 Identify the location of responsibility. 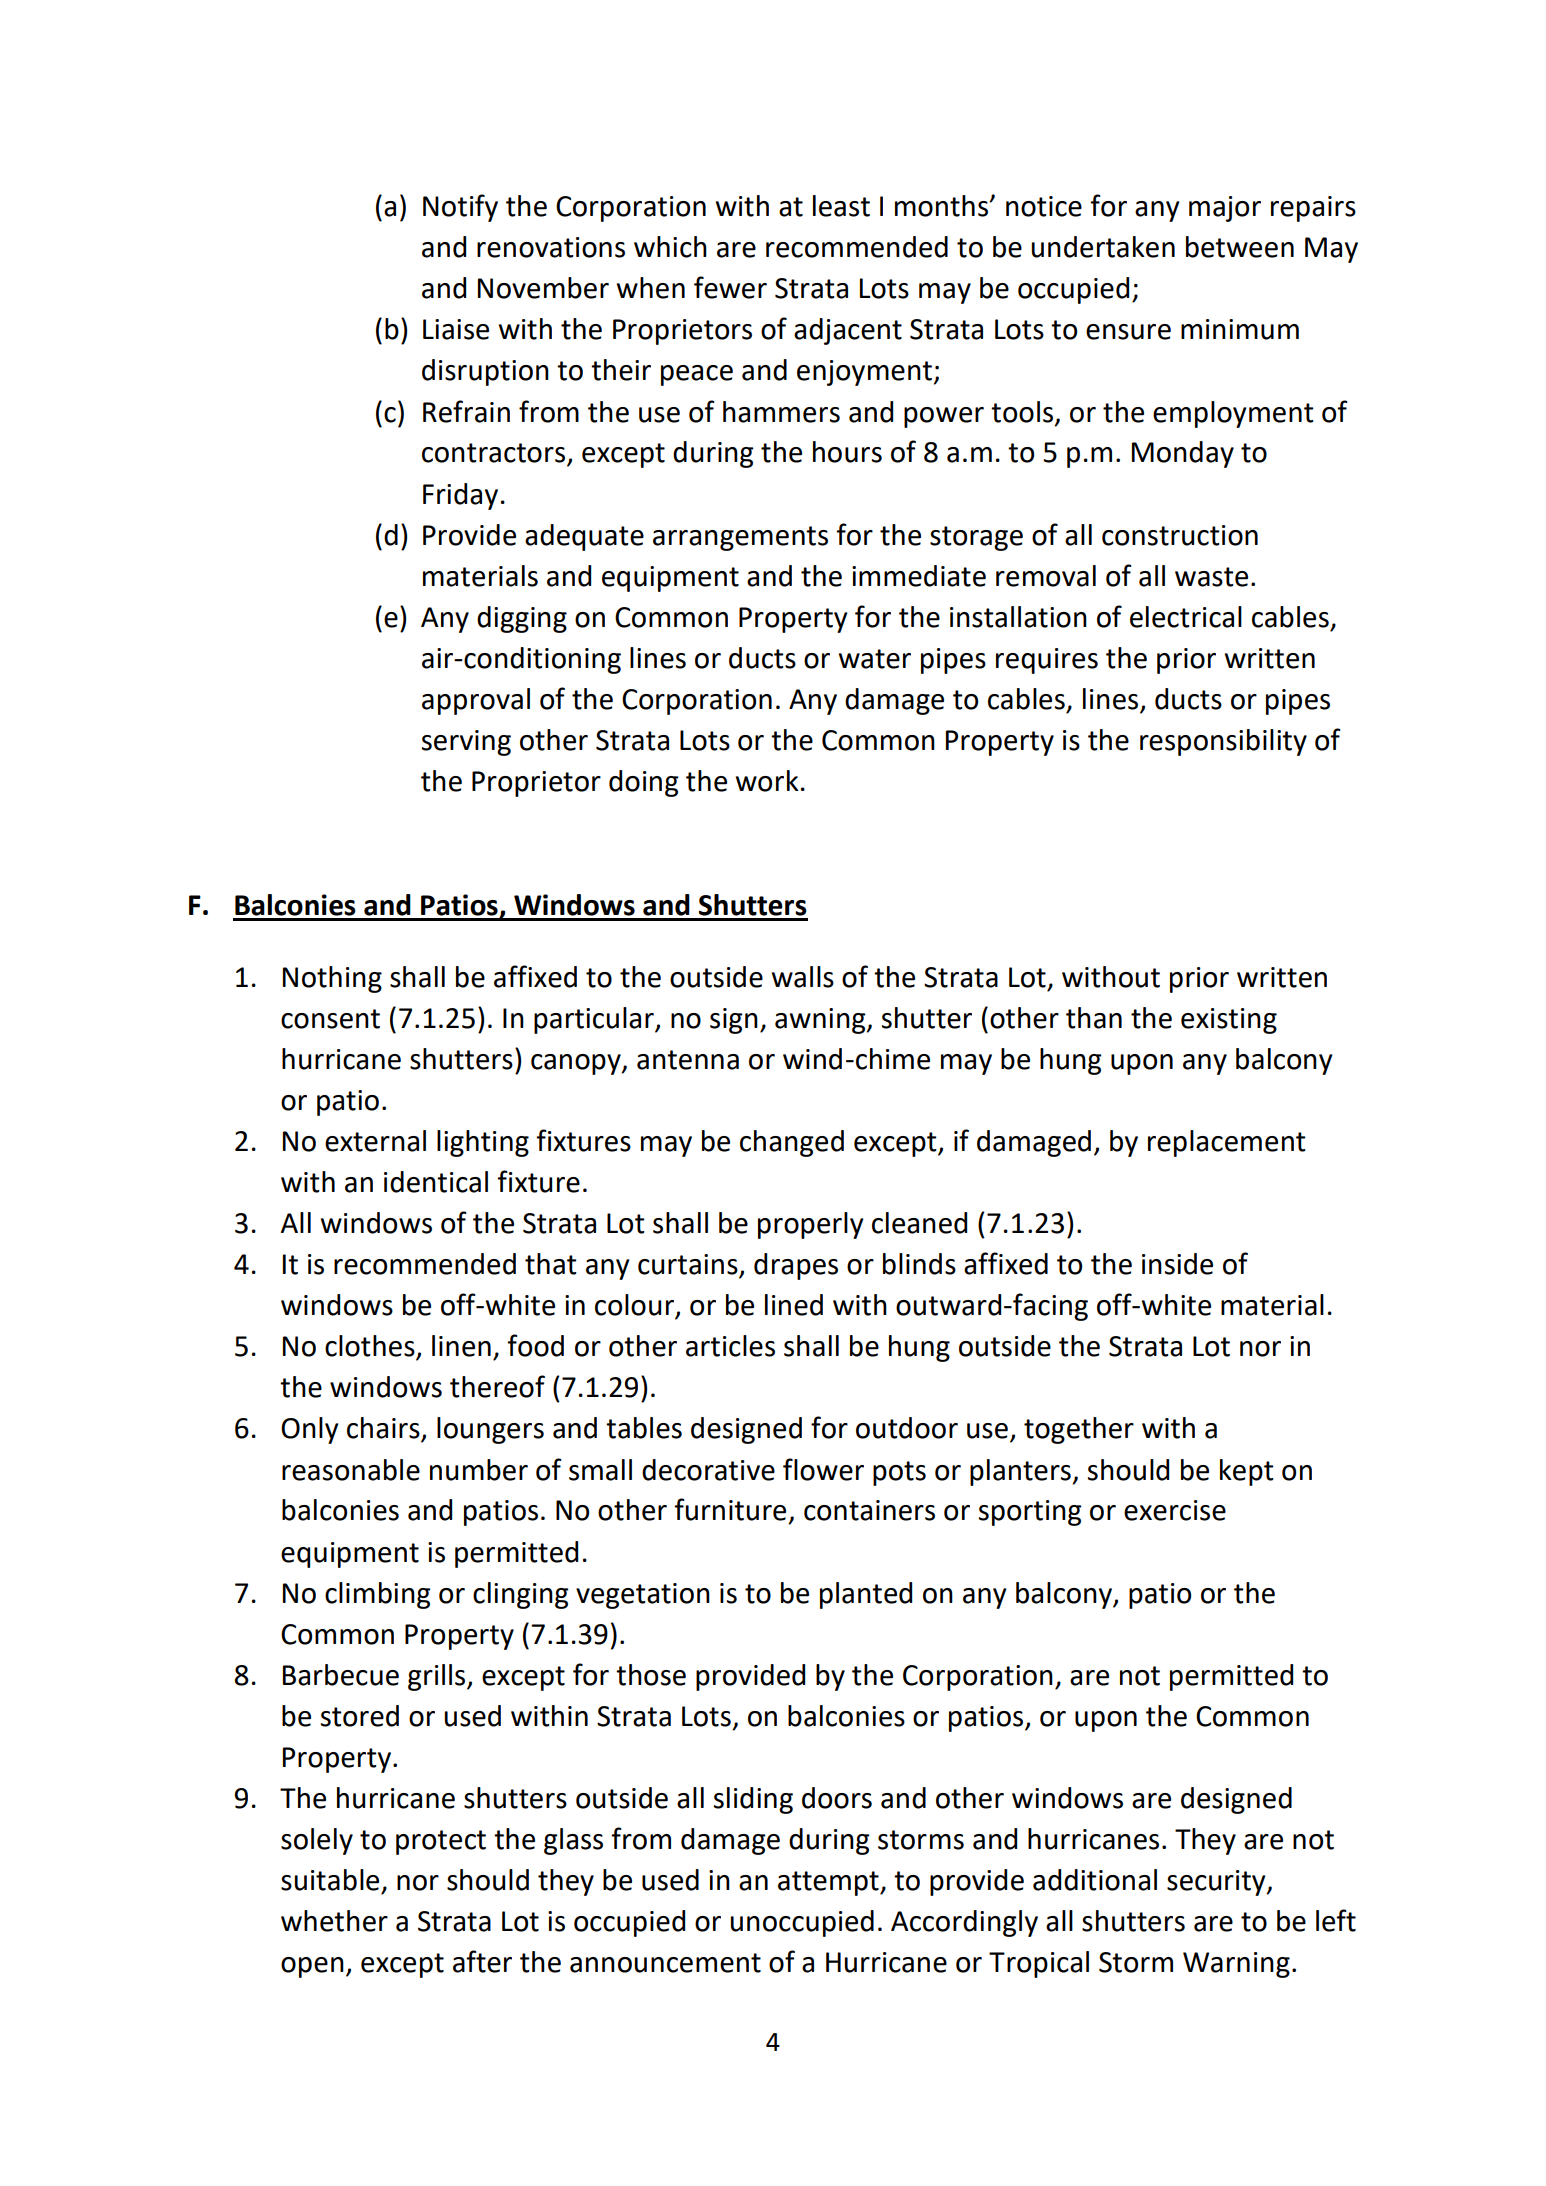
(1223, 742).
